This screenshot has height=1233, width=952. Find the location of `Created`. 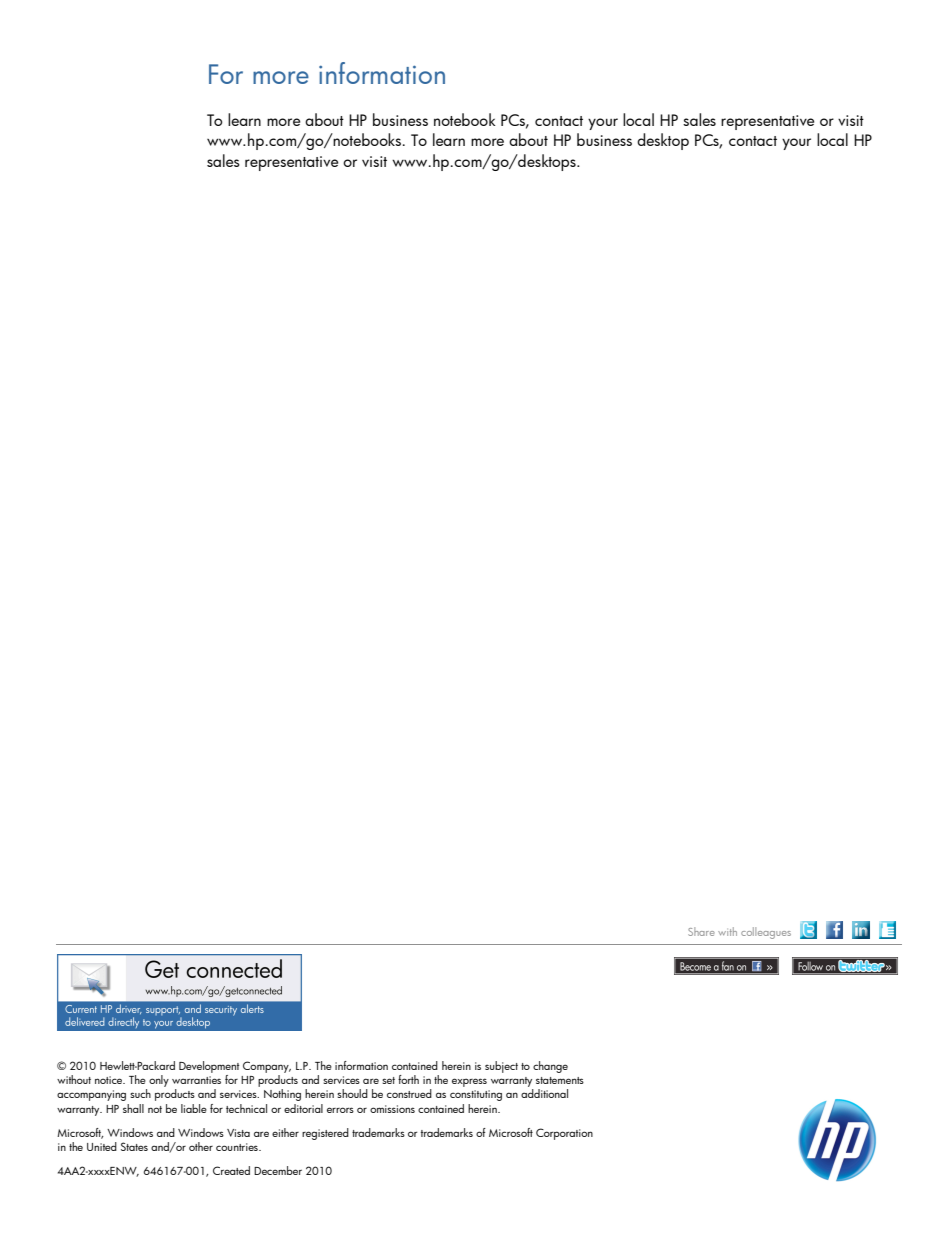

Created is located at coordinates (231, 1170).
